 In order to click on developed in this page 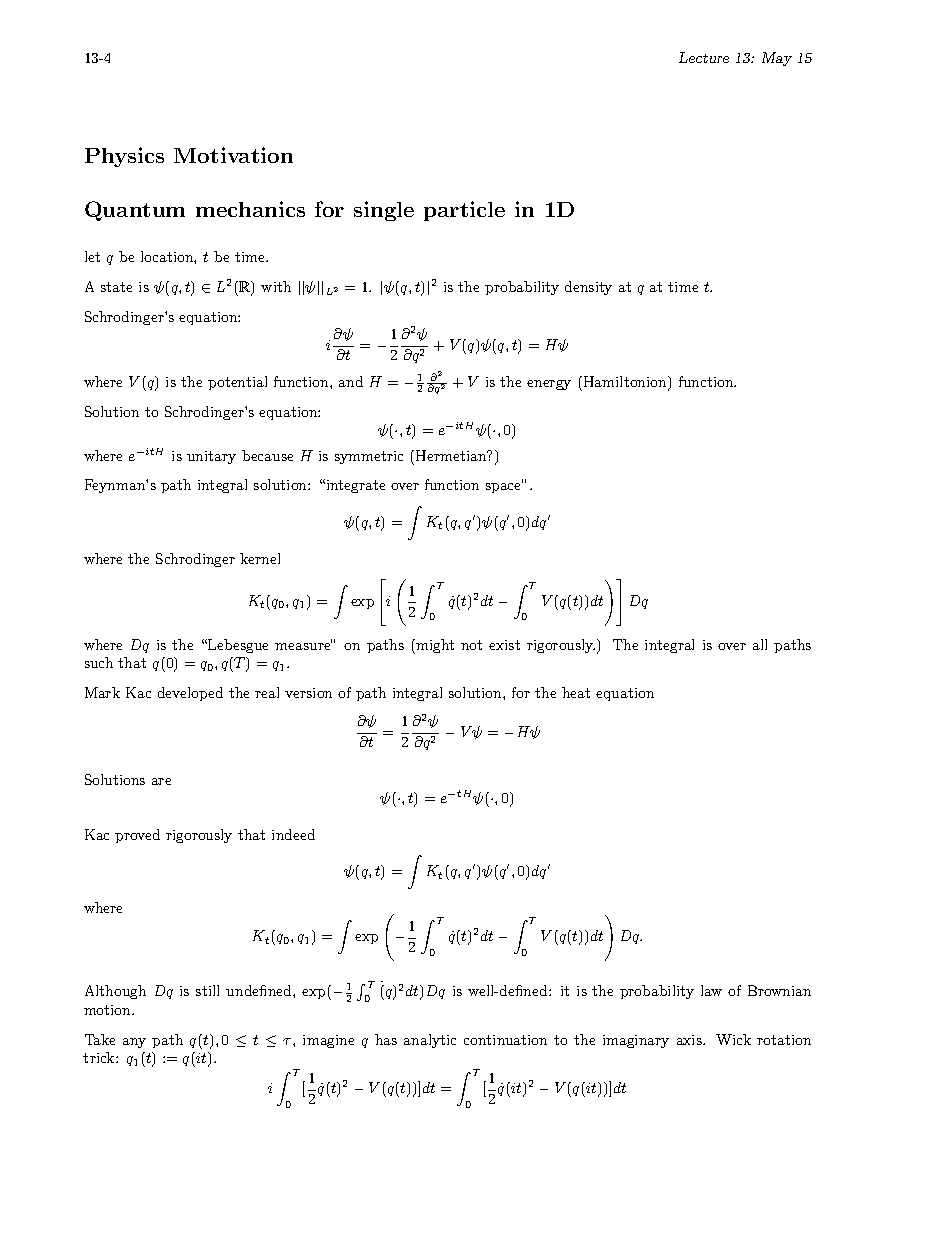, I will do `click(190, 694)`.
